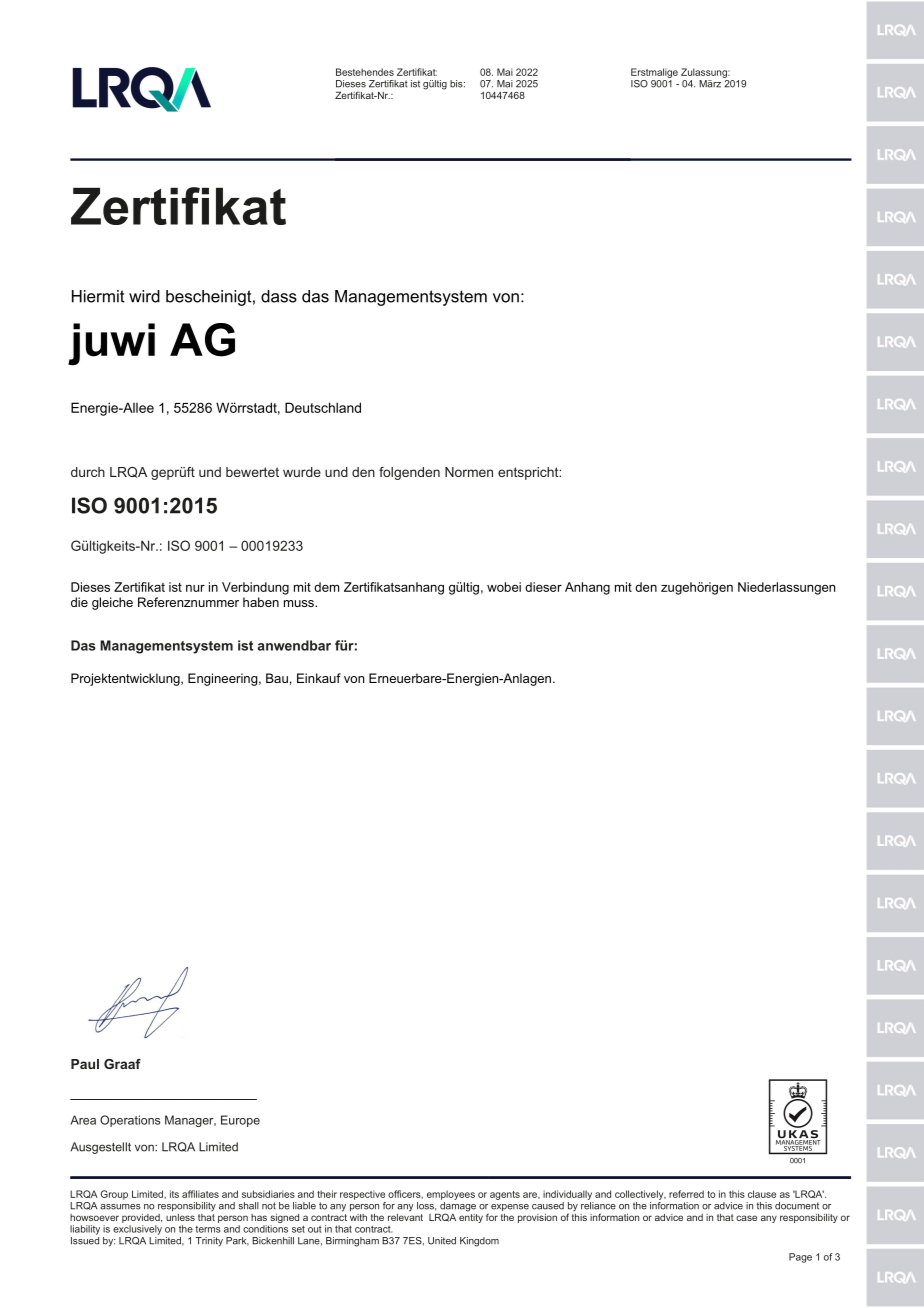  I want to click on folgenden, so click(409, 473).
